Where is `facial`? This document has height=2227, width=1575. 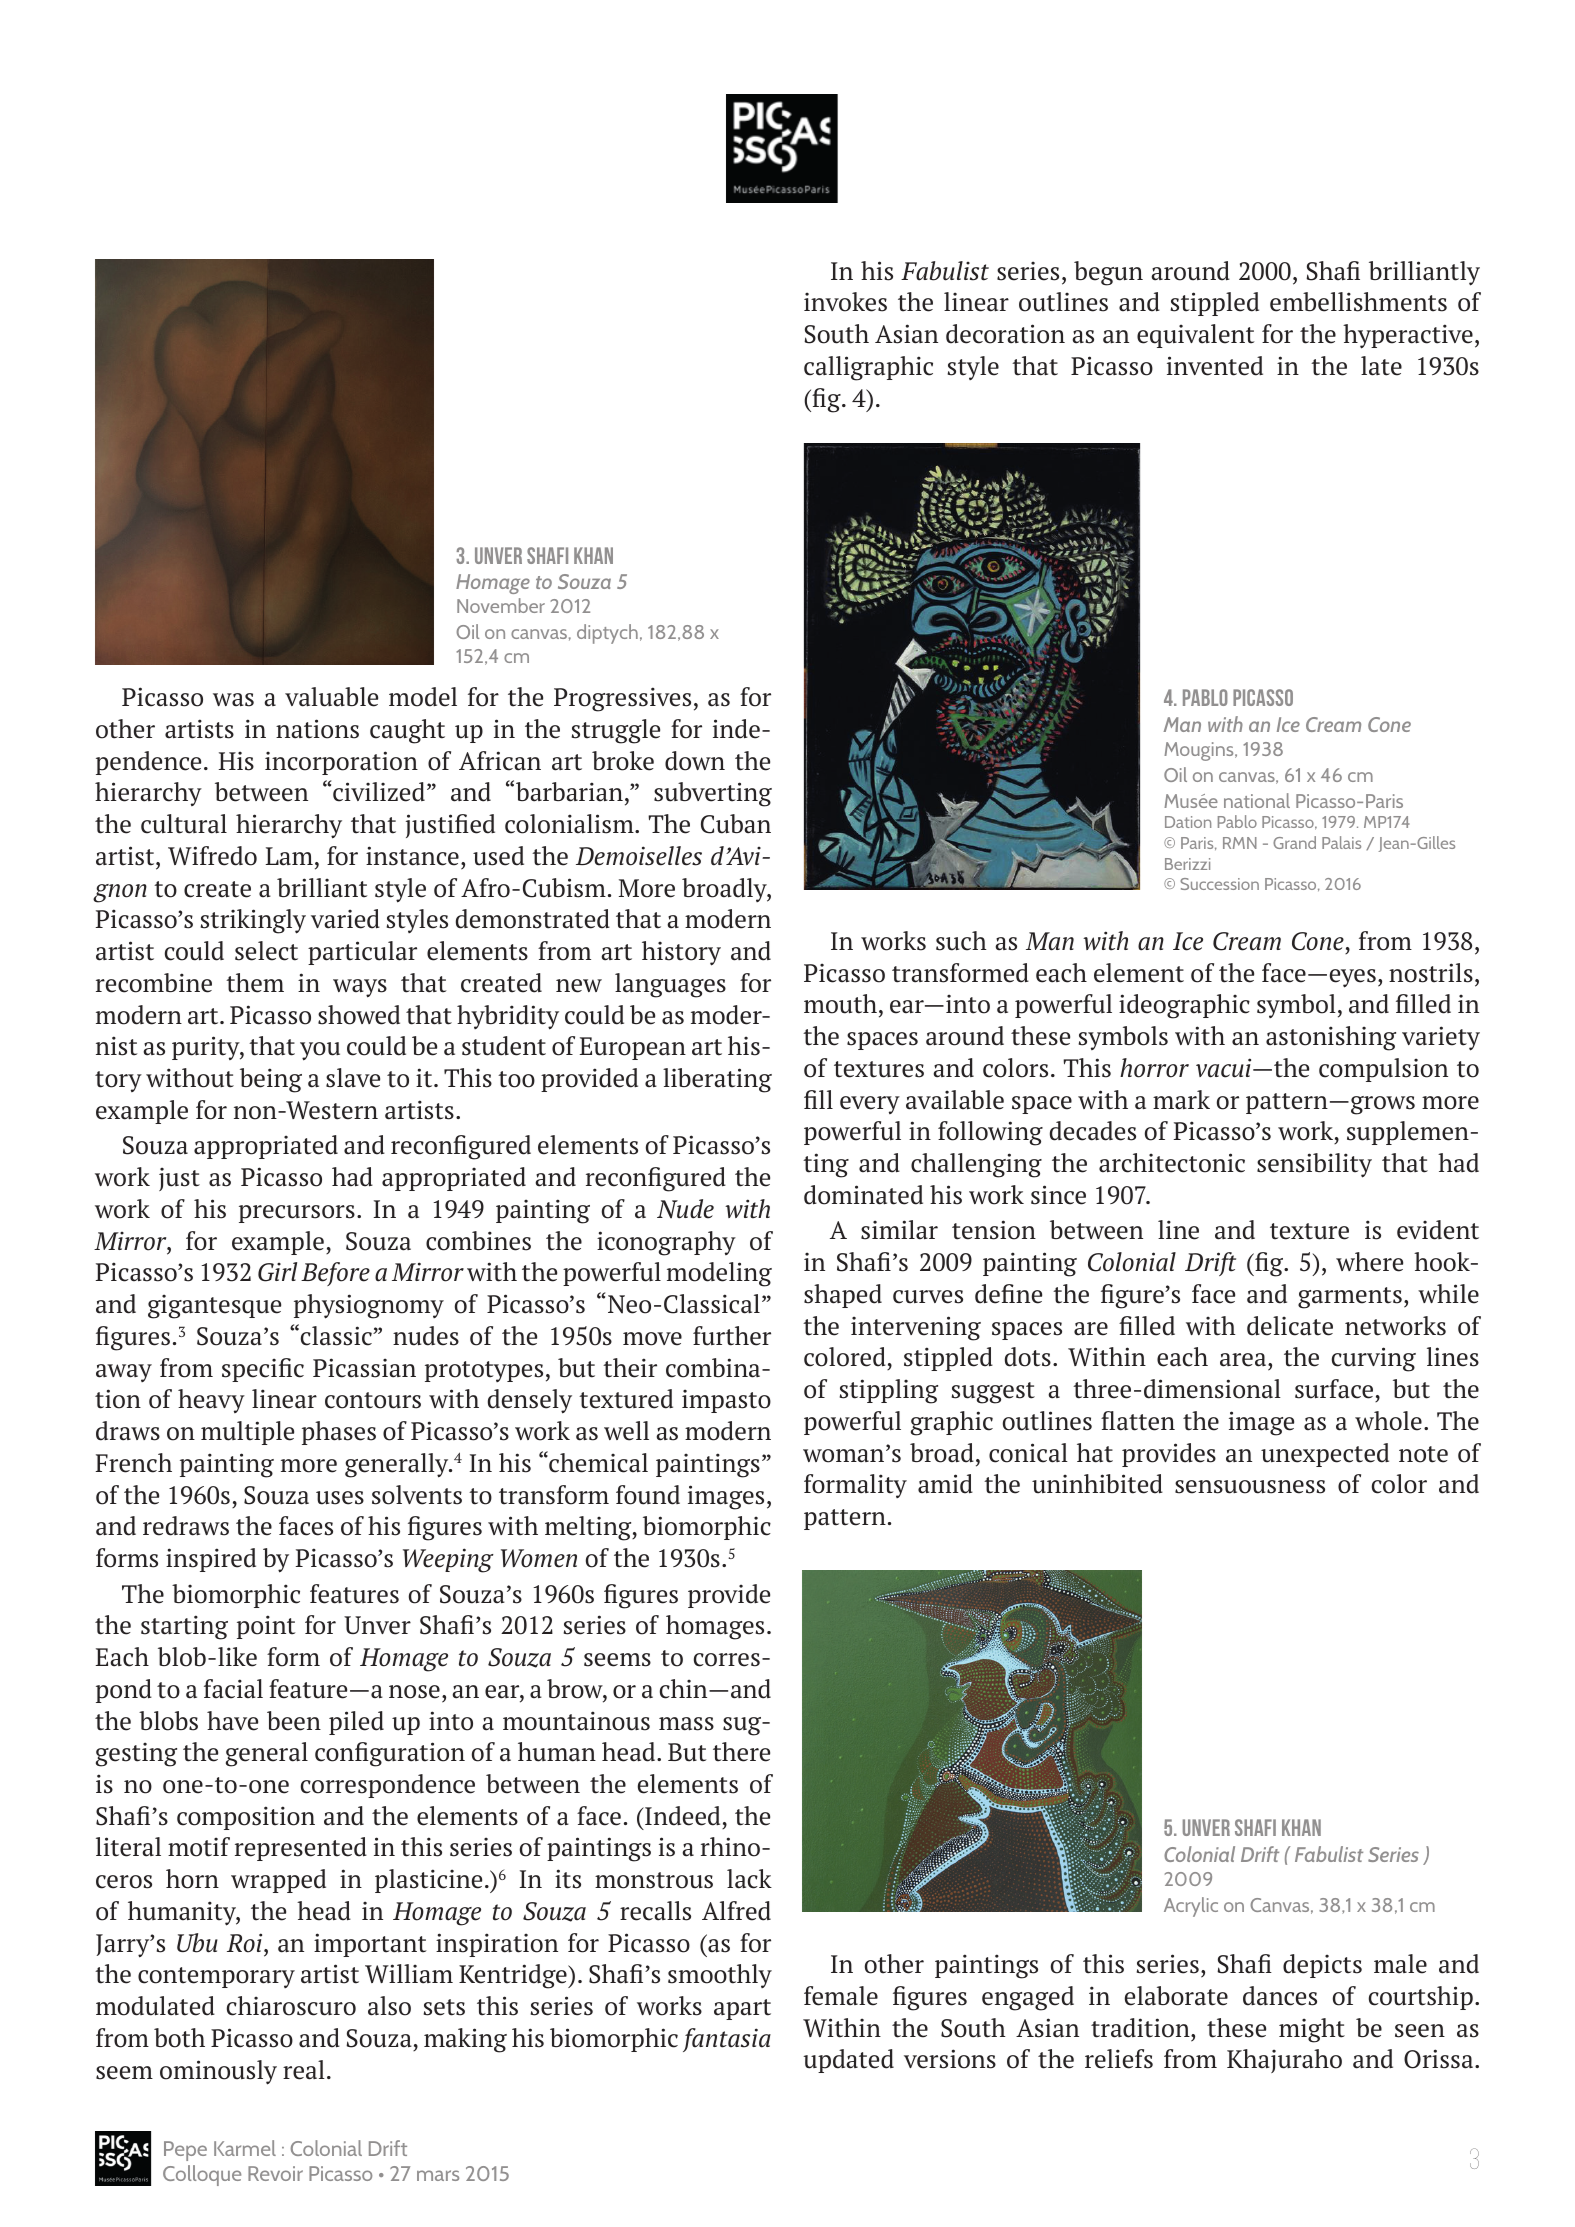 facial is located at coordinates (233, 1689).
